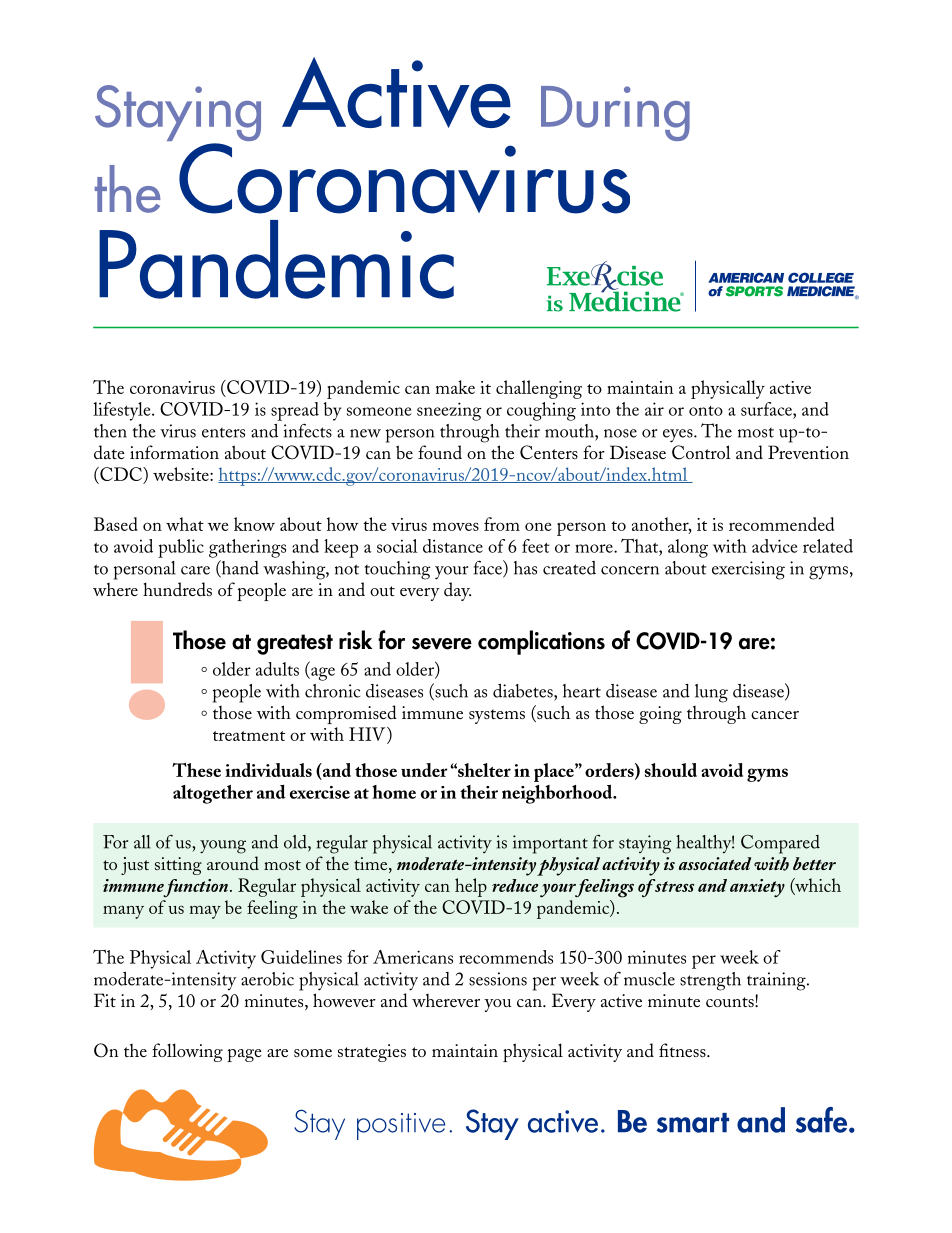 Image resolution: width=952 pixels, height=1233 pixels. I want to click on air, so click(654, 409).
